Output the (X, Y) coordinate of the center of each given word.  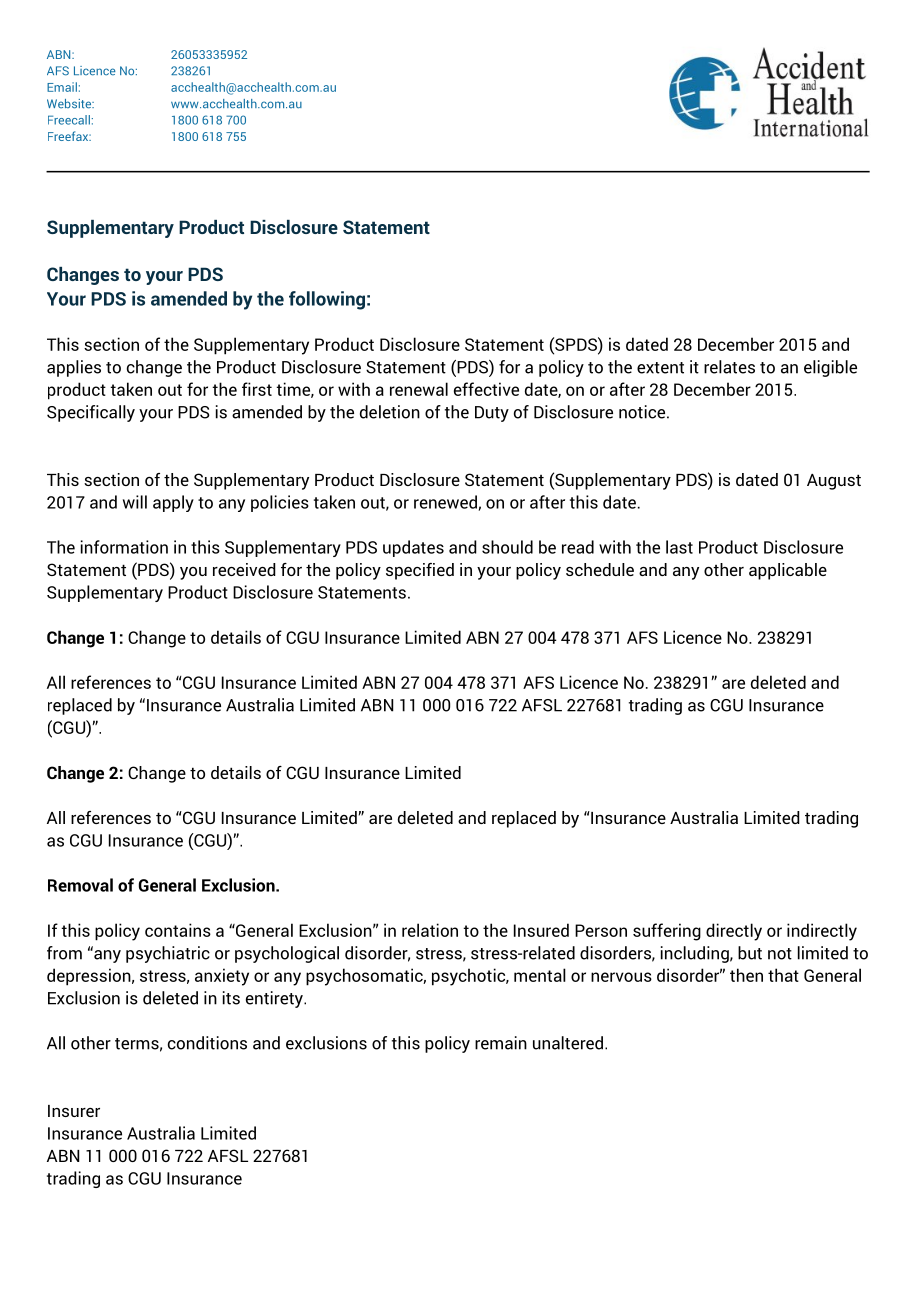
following (327, 300)
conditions (207, 1043)
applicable (788, 571)
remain (501, 1043)
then (746, 975)
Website (70, 104)
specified (420, 571)
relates (729, 367)
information (124, 547)
